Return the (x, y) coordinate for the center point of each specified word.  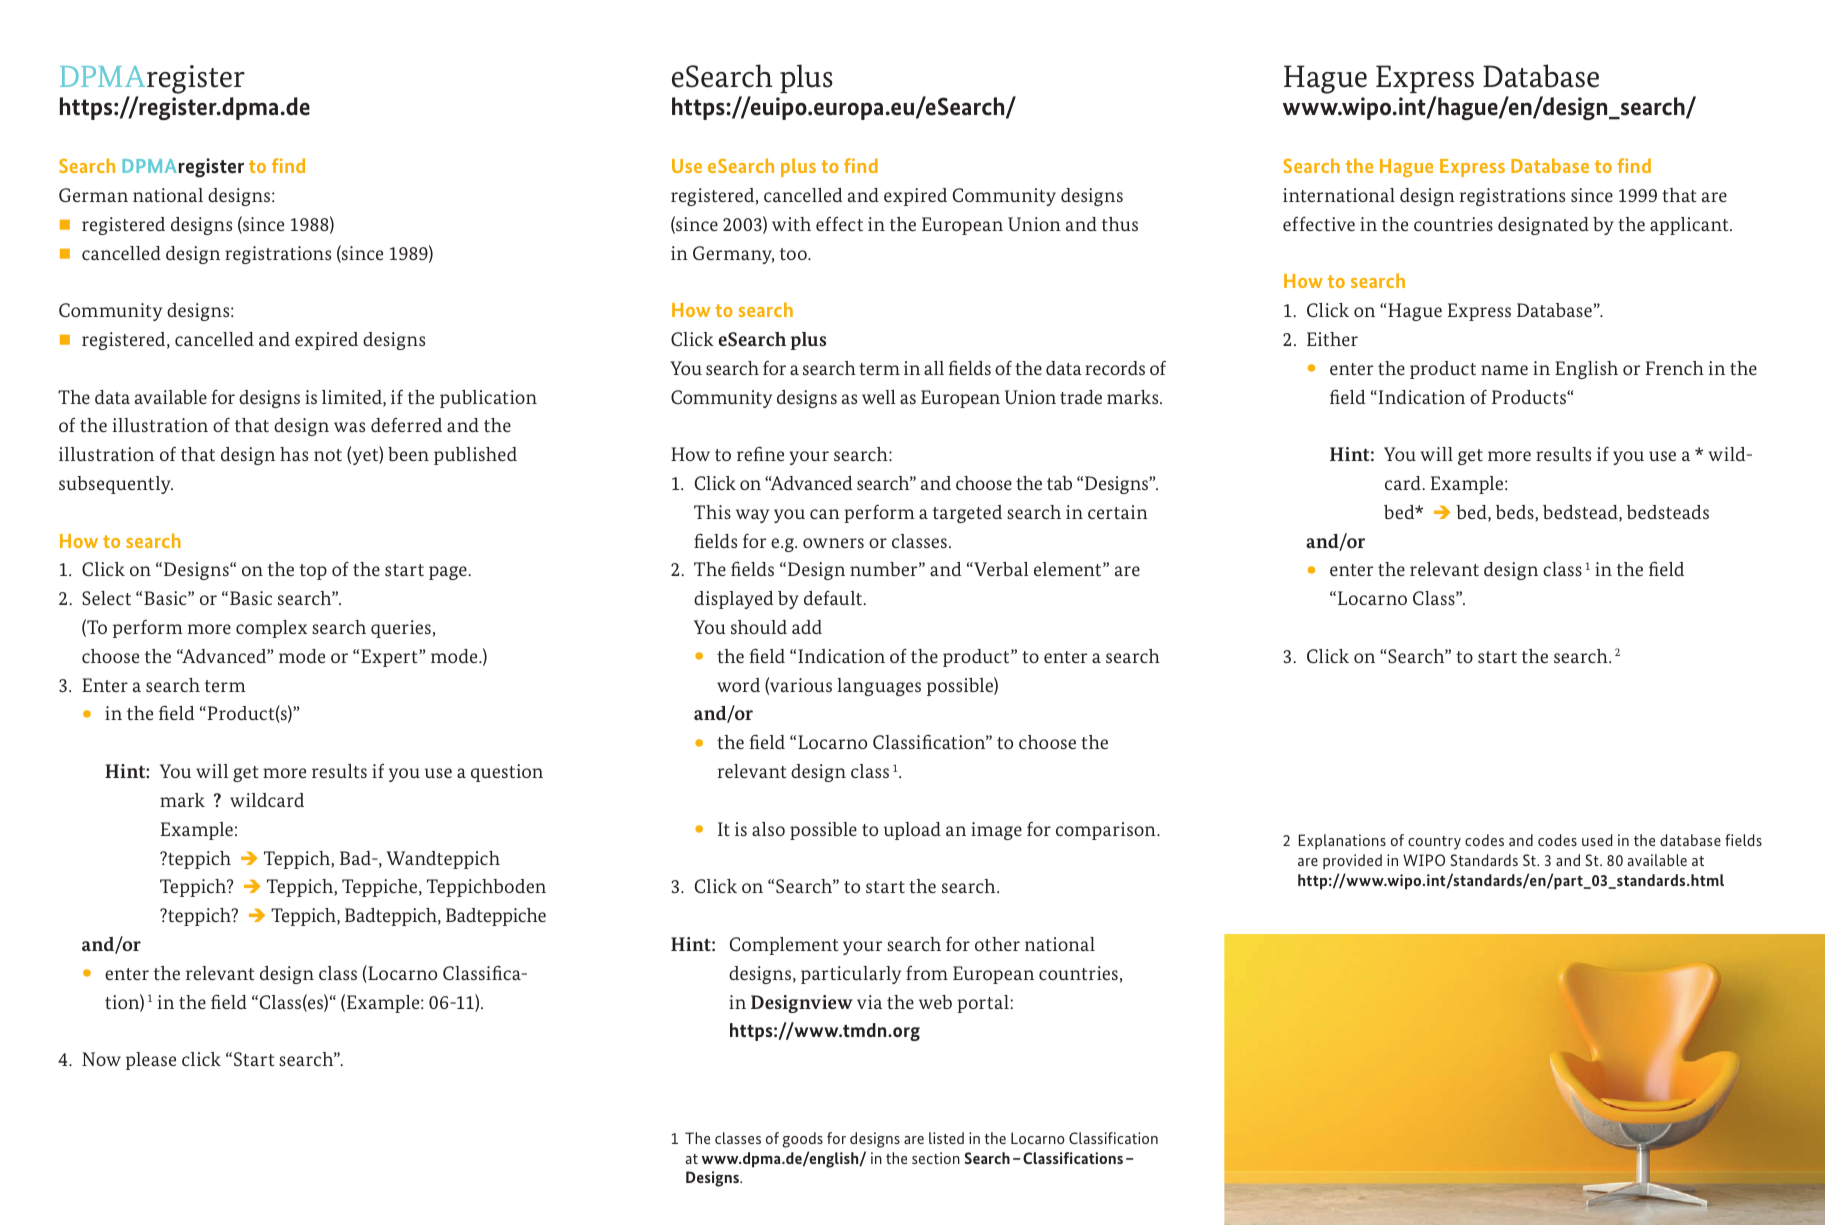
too (794, 254)
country (1434, 843)
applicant (1690, 226)
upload (912, 831)
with (791, 224)
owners (833, 543)
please (151, 1061)
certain (1118, 512)
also (768, 829)
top (313, 572)
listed (946, 1138)
